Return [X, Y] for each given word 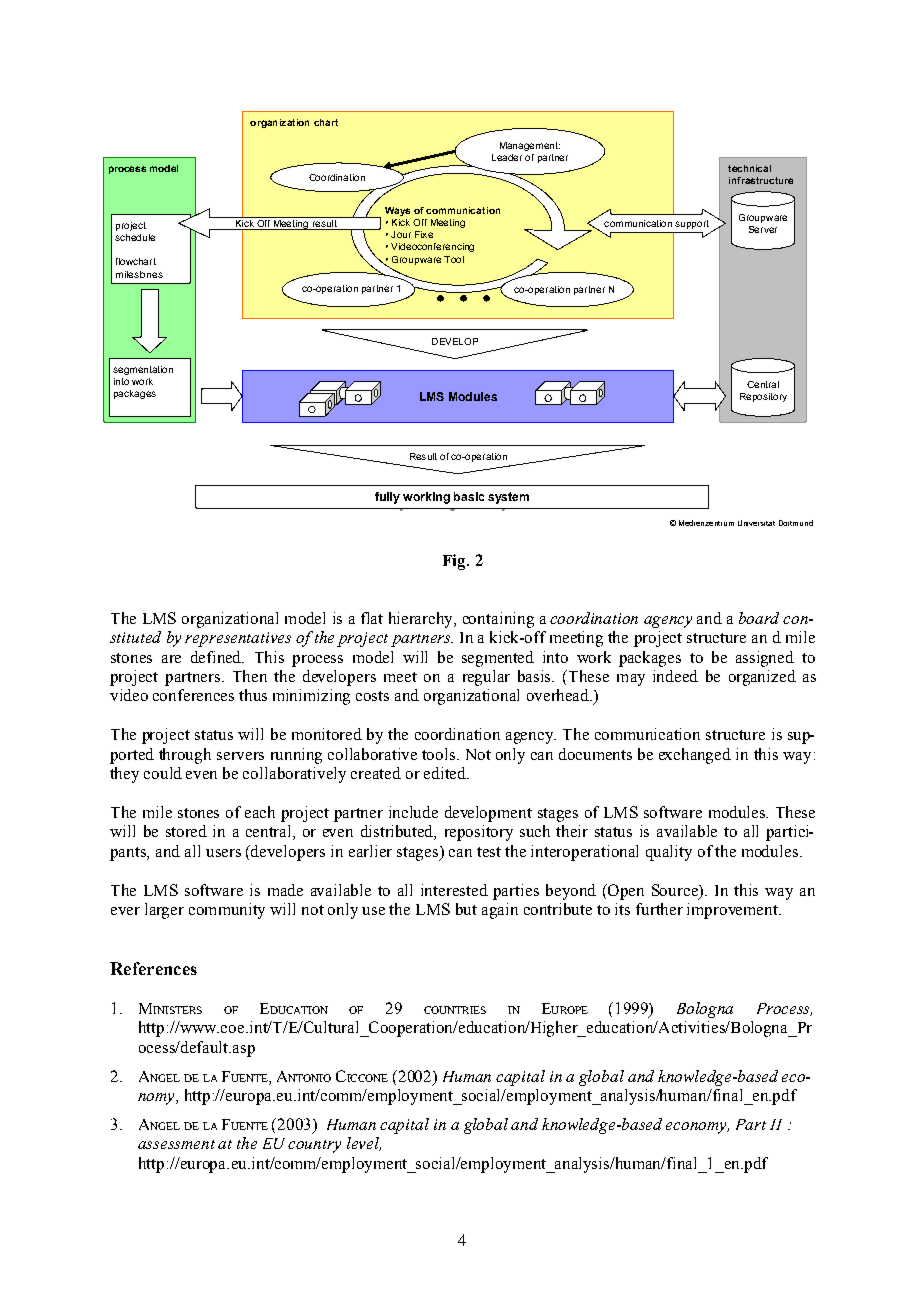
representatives [238, 639]
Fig [455, 562]
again [500, 911]
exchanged [695, 756]
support [692, 224]
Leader [507, 157]
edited [446, 773]
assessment [176, 1144]
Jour [401, 234]
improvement [733, 911]
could [163, 773]
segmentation [143, 370]
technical [749, 168]
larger [164, 911]
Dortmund [796, 523]
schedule [135, 237]
